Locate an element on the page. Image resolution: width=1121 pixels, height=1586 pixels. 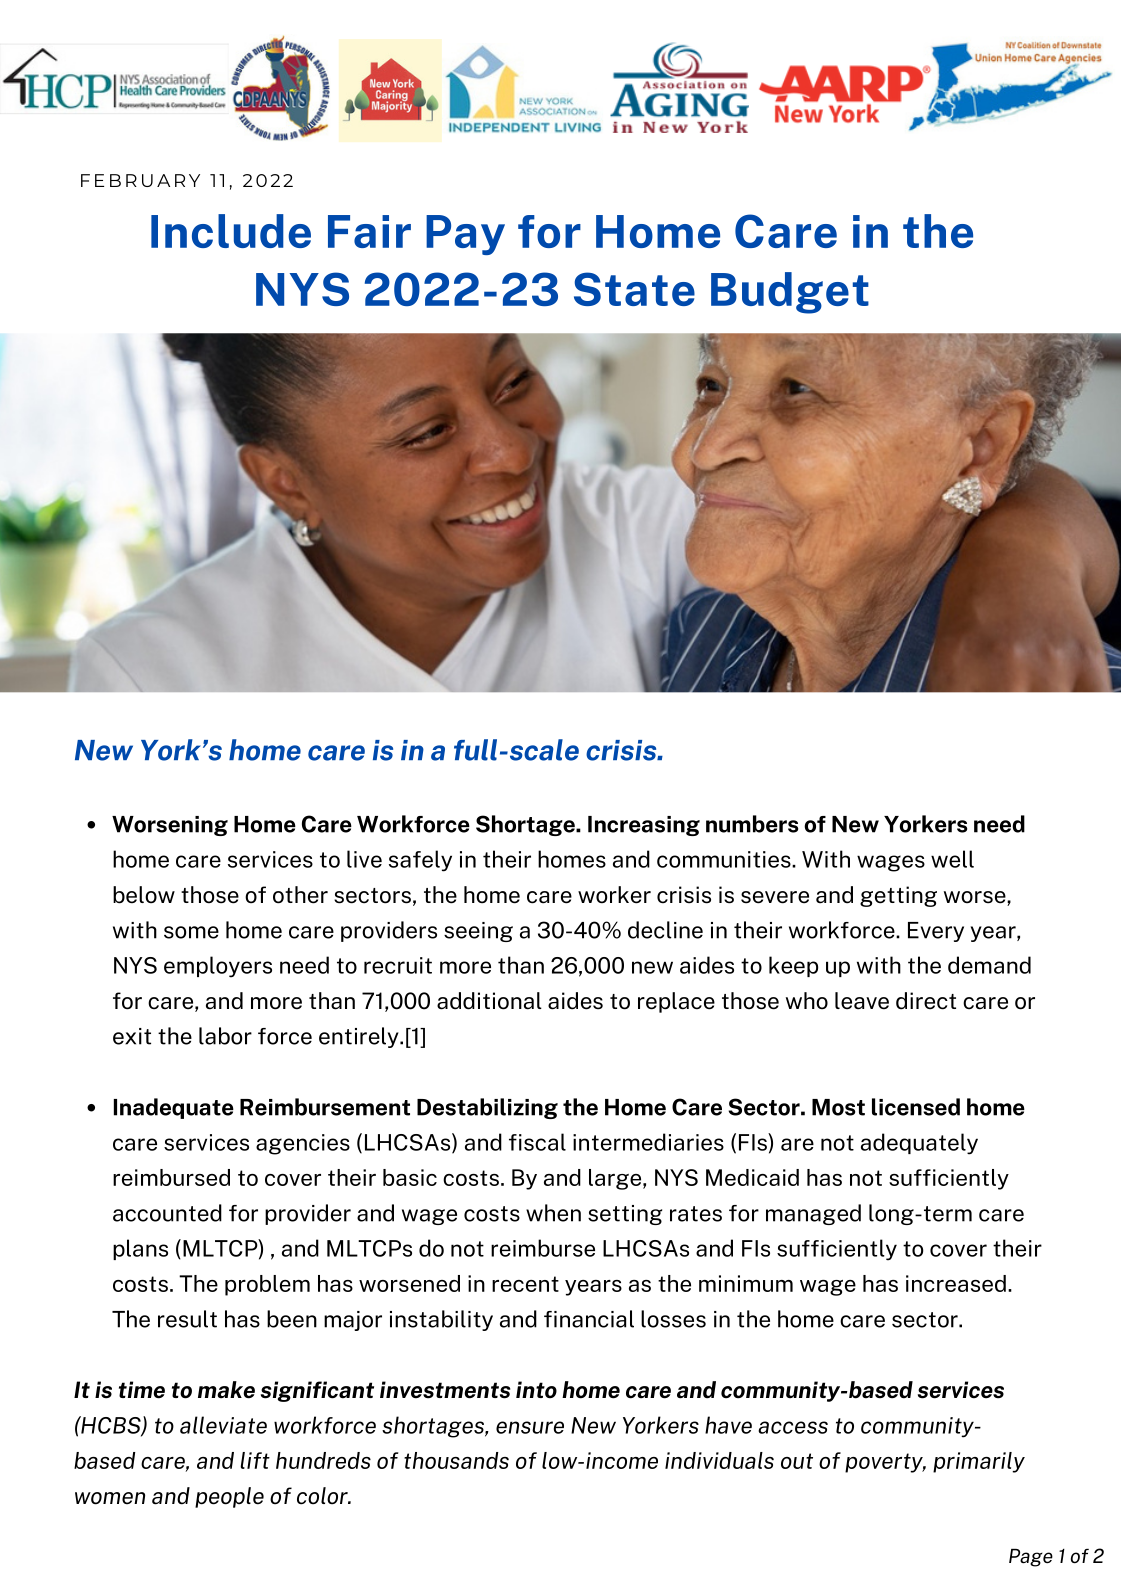
people is located at coordinates (229, 1497).
